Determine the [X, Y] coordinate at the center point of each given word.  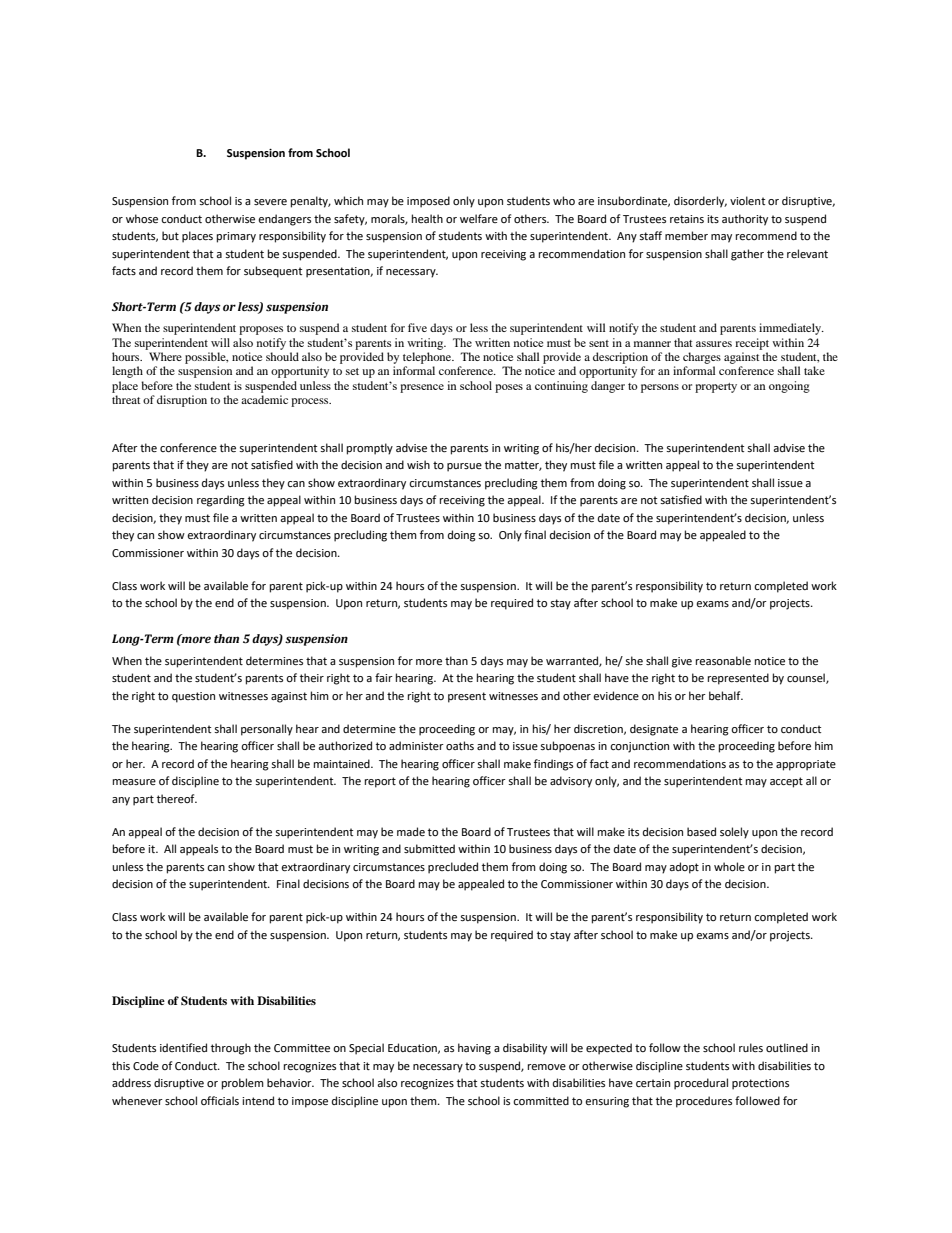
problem [243, 1084]
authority [745, 220]
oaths [460, 745]
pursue [464, 467]
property [716, 388]
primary [236, 237]
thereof [177, 799]
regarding [221, 501]
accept [786, 782]
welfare [479, 218]
